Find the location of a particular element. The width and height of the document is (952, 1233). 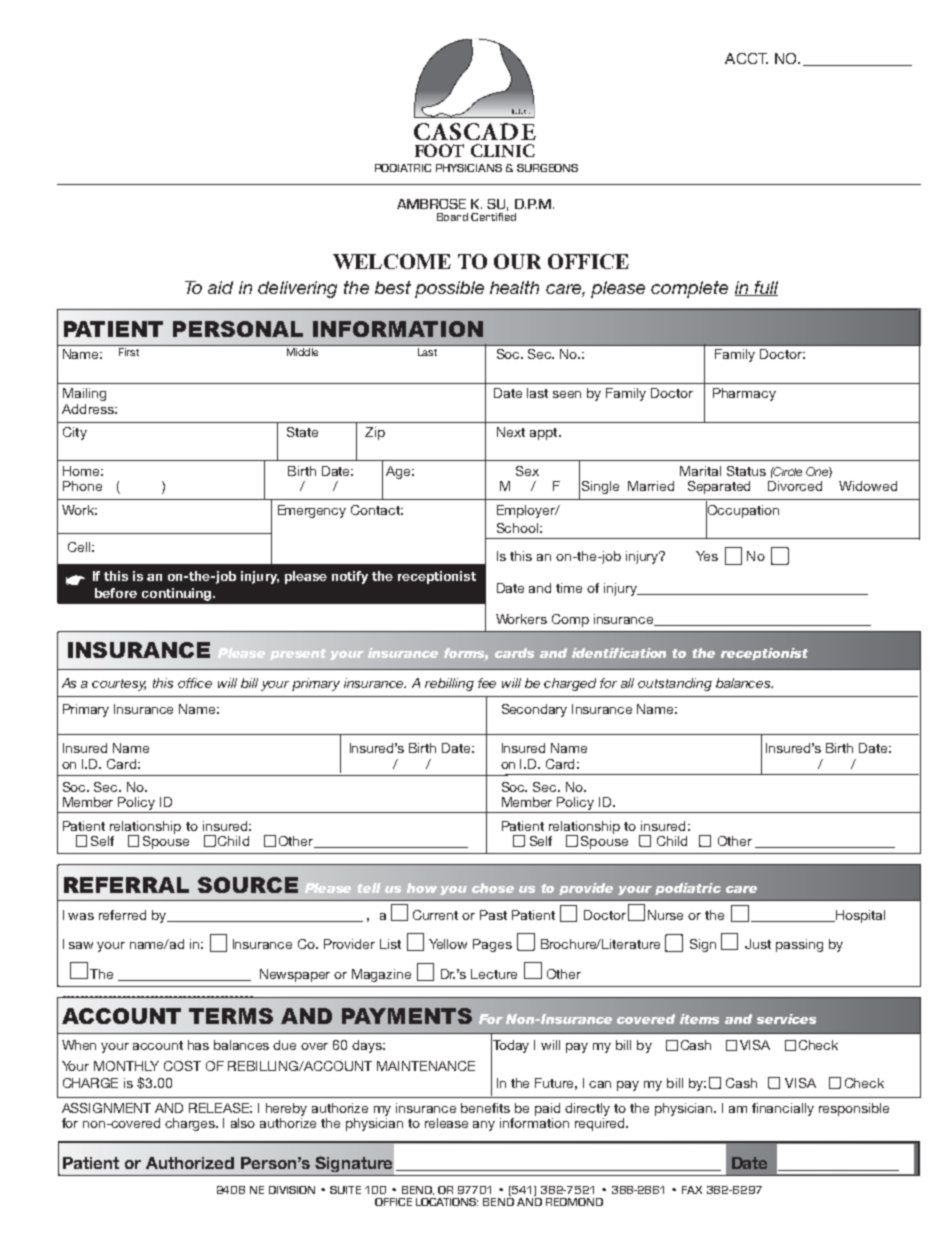

ACCT is located at coordinates (746, 58).
